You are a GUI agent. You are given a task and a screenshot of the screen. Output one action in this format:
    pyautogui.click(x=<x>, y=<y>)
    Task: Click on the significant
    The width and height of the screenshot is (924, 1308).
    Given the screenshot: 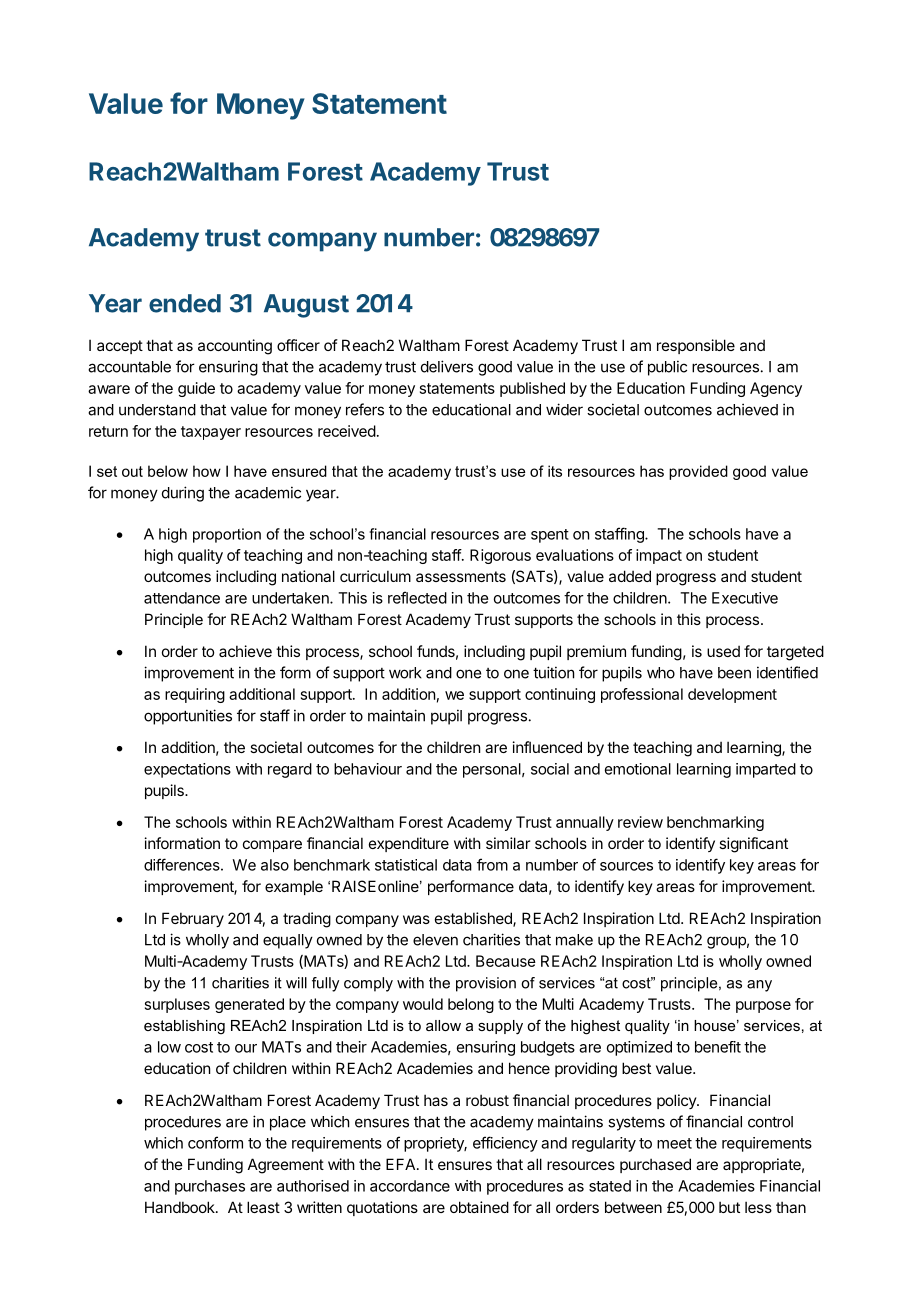 What is the action you would take?
    pyautogui.click(x=753, y=845)
